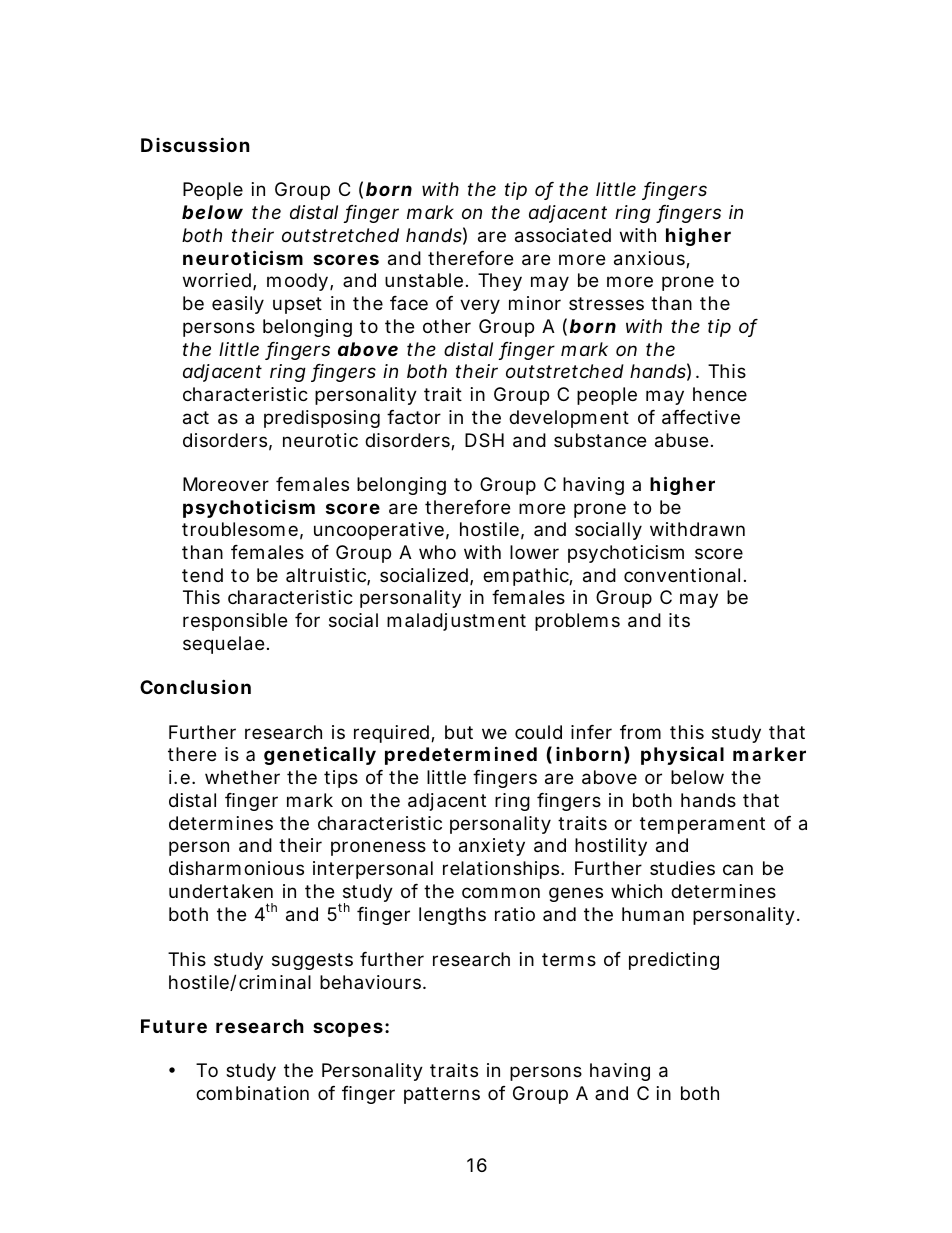  Describe the element at coordinates (459, 732) in the page. I see `but` at that location.
